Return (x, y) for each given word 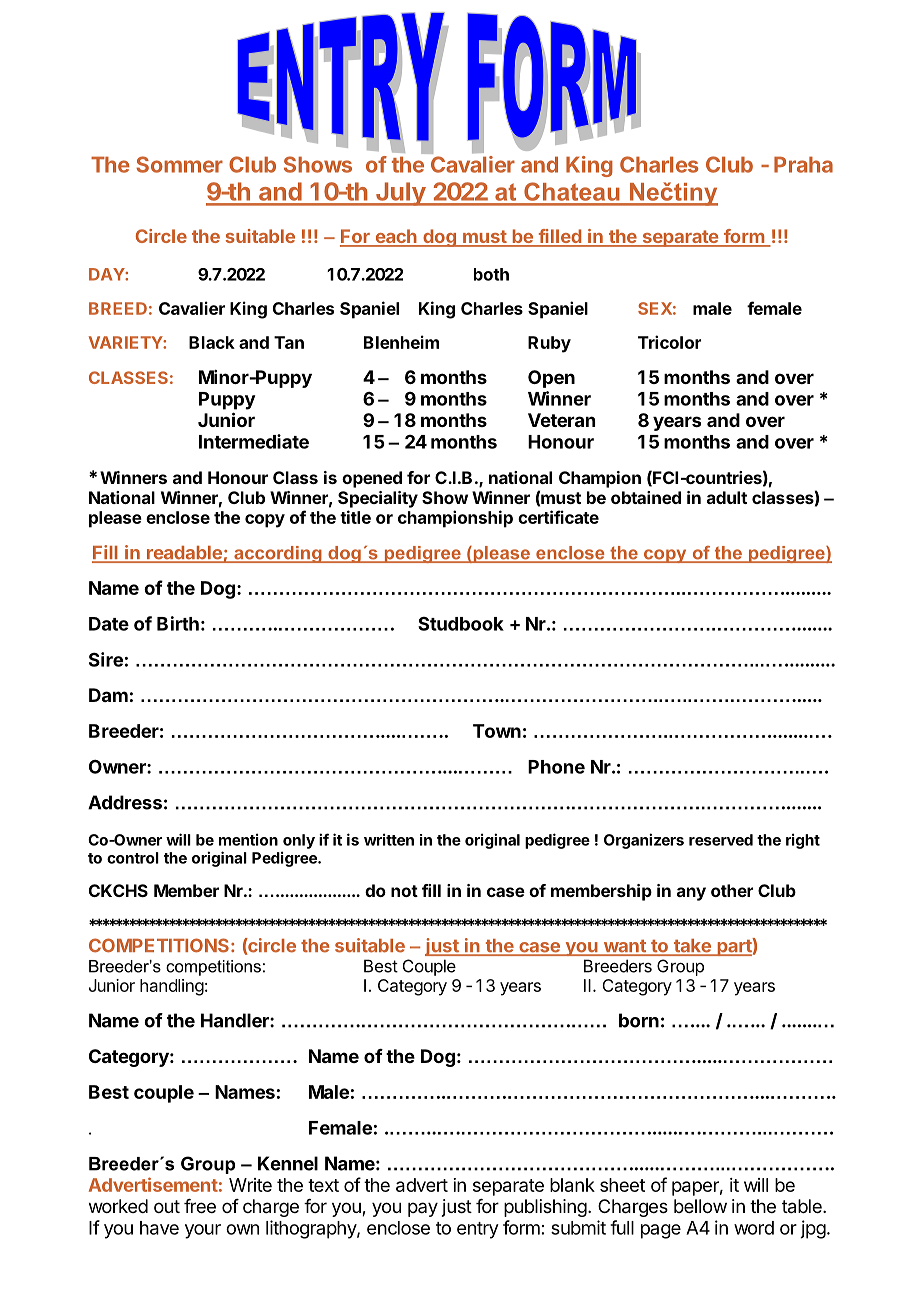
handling (172, 987)
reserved (721, 840)
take (692, 947)
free (200, 1206)
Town (497, 731)
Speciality (378, 499)
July (400, 194)
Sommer (179, 164)
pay (423, 1209)
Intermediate (254, 441)
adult (727, 497)
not (404, 891)
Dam (108, 695)
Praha (803, 164)
